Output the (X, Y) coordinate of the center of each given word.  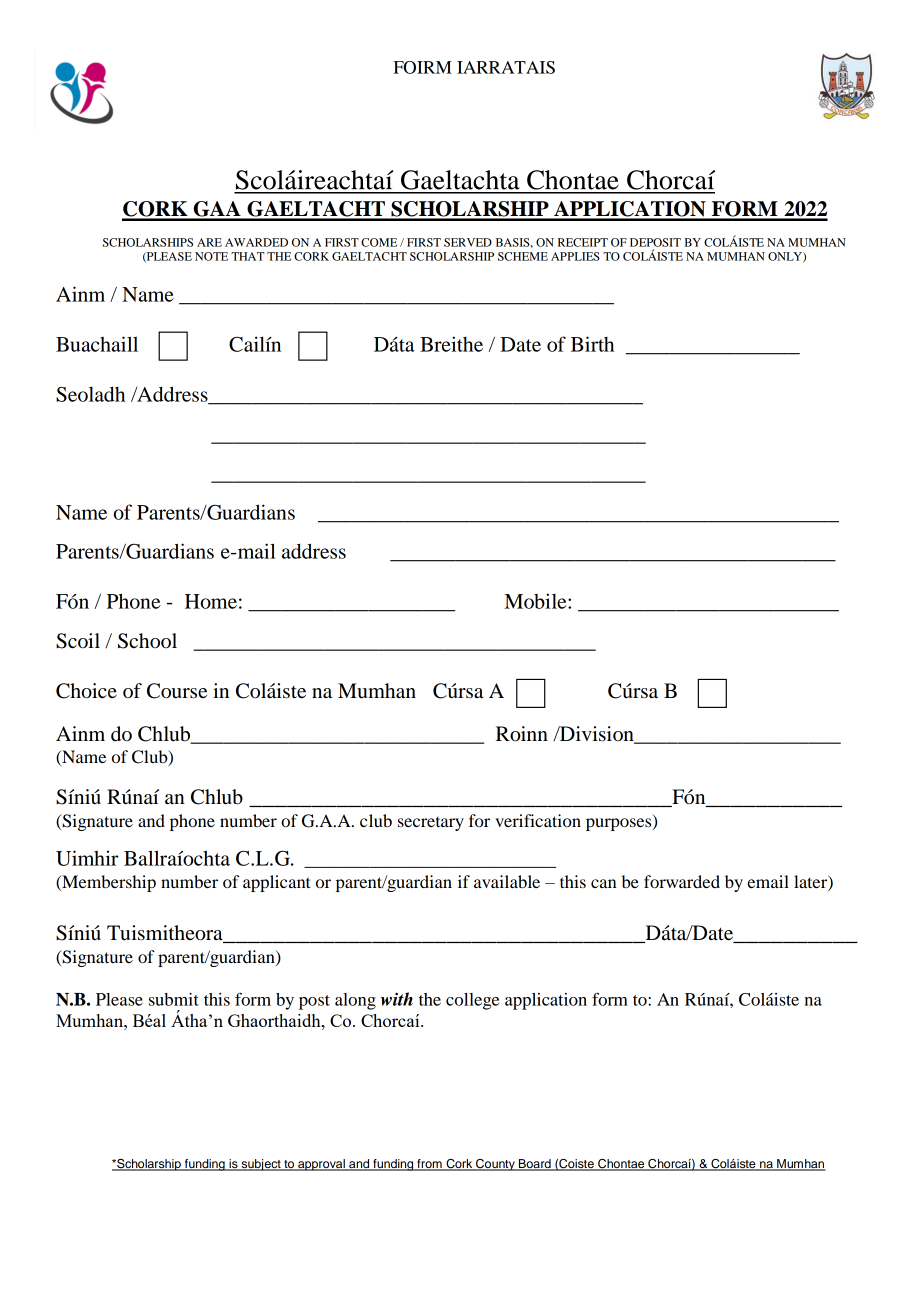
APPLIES (575, 256)
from (429, 1165)
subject (261, 1165)
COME (379, 242)
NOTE (211, 256)
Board (535, 1165)
